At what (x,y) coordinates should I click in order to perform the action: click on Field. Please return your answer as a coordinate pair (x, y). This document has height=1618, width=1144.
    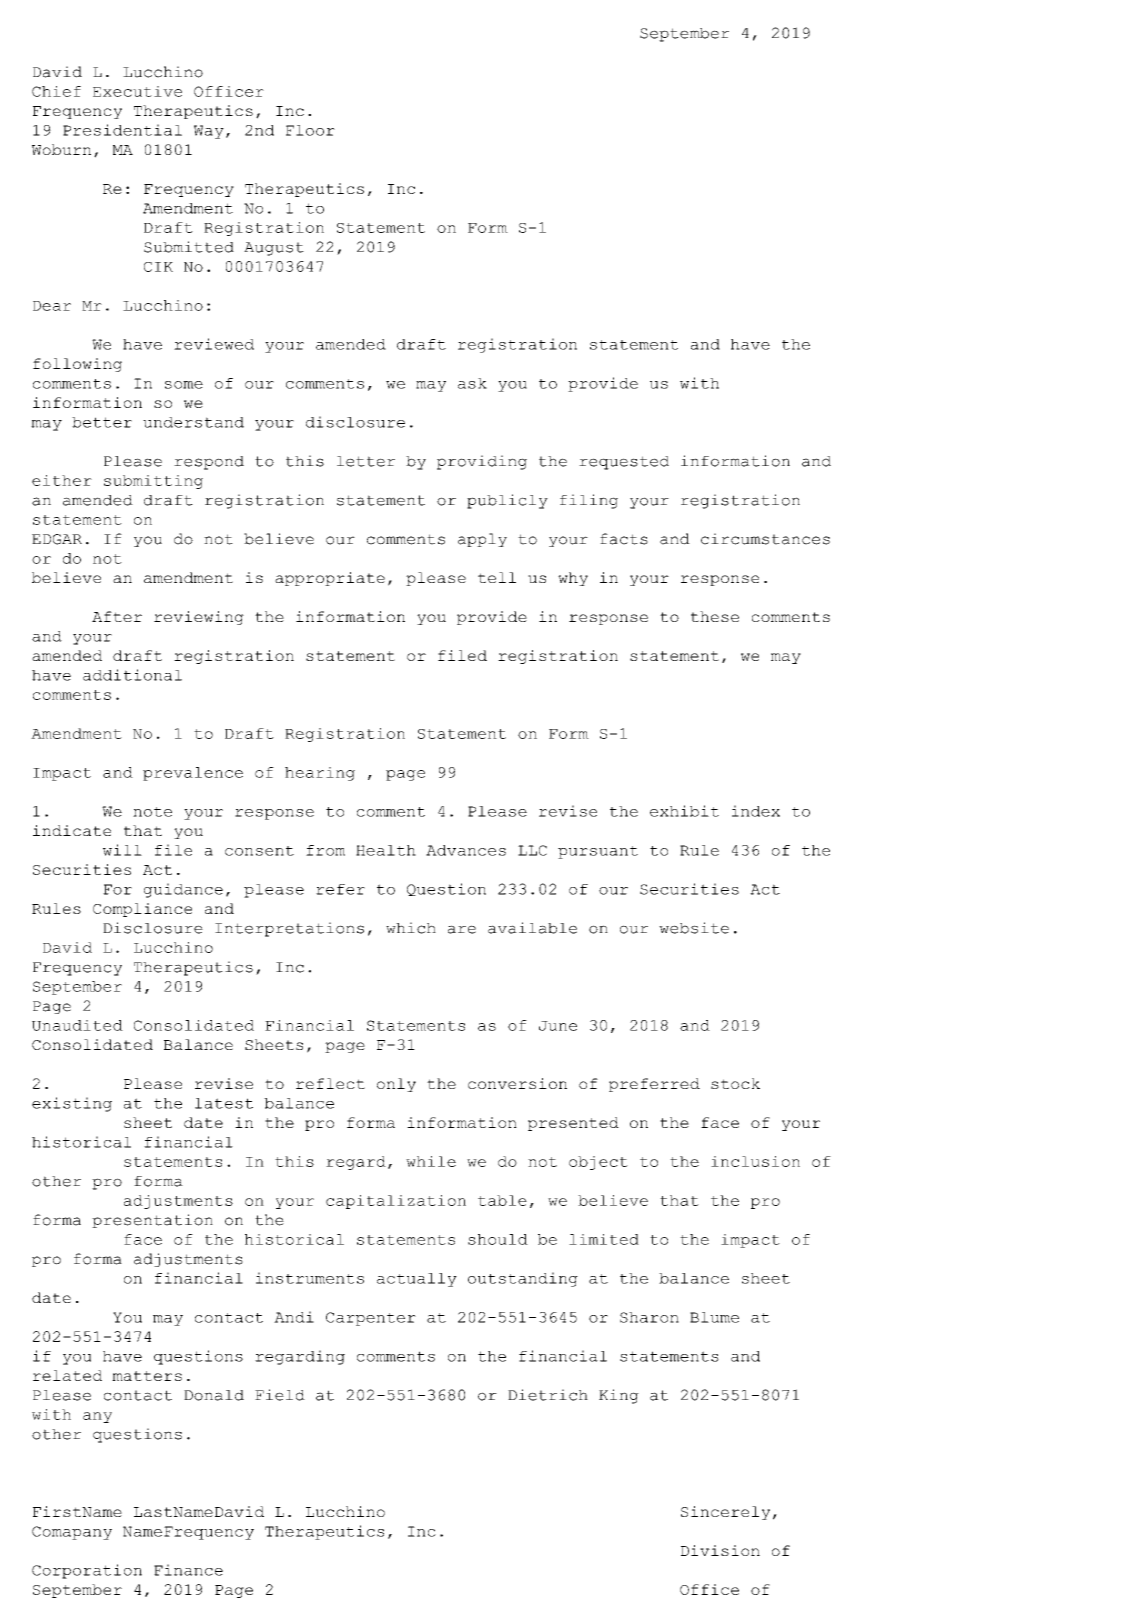
    Looking at the image, I should click on (280, 1395).
